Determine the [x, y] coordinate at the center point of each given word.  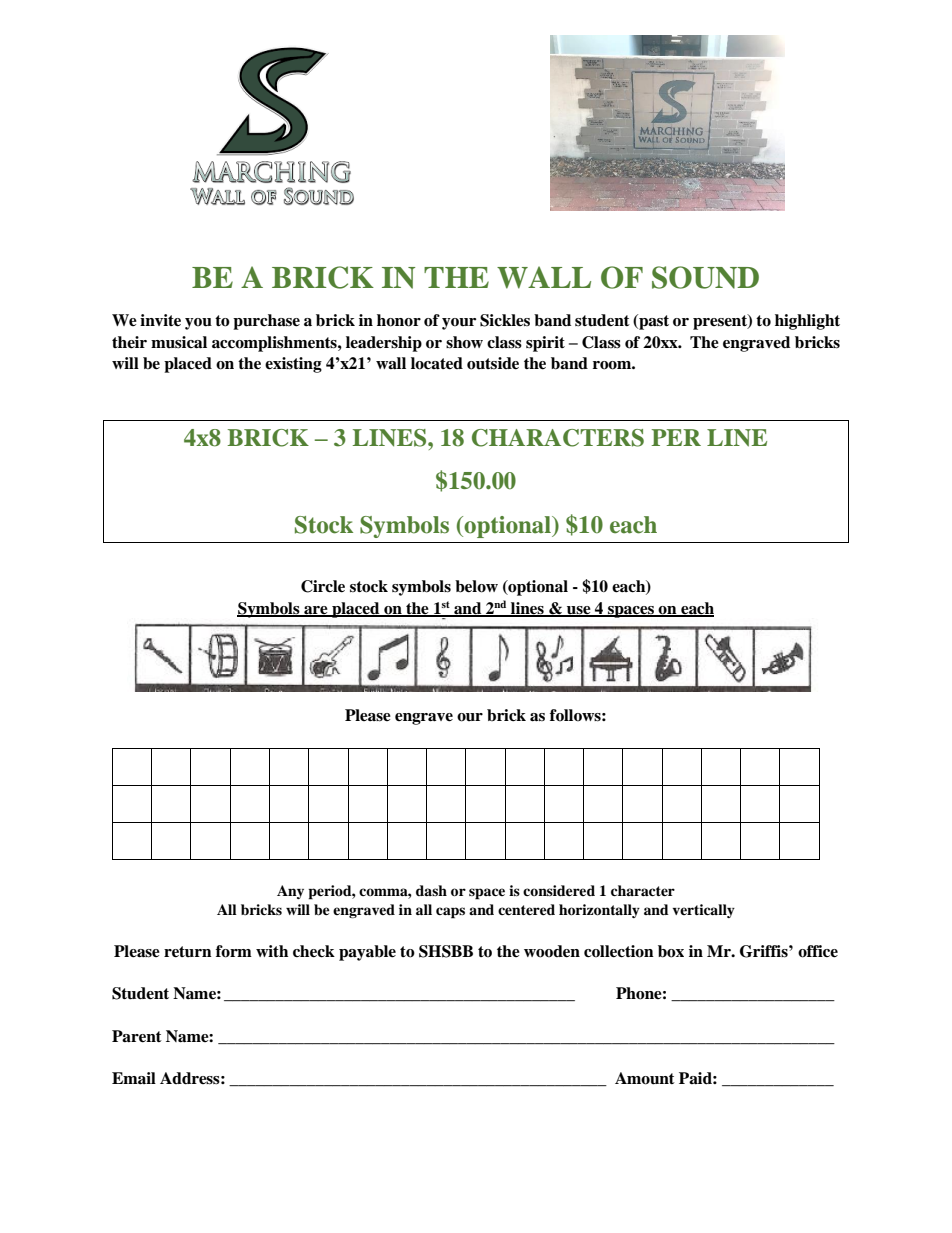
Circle [323, 586]
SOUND [705, 277]
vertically [703, 911]
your [459, 324]
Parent [137, 1036]
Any [290, 892]
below [476, 586]
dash [431, 890]
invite [160, 320]
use [579, 611]
